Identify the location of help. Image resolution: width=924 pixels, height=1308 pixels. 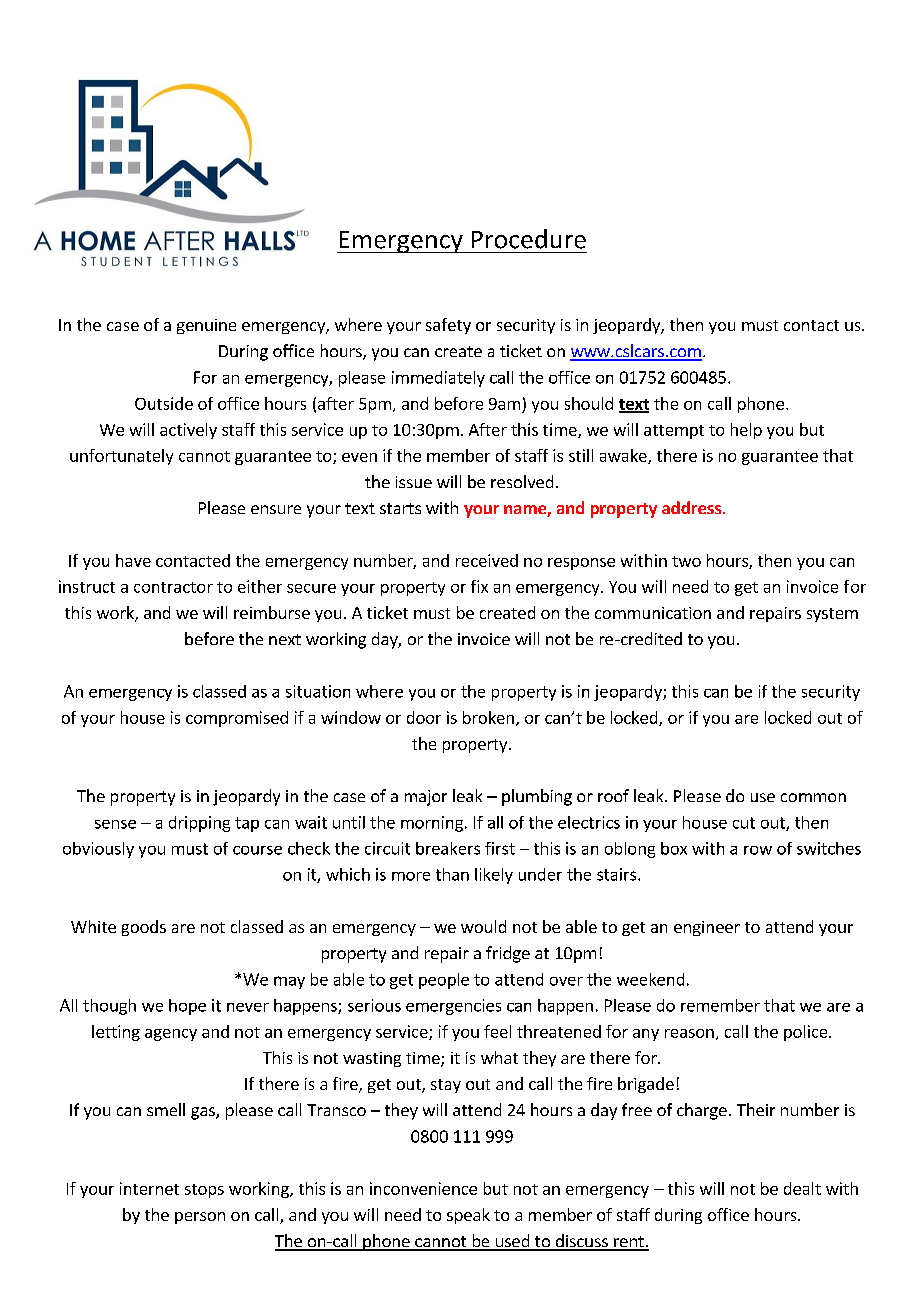
(746, 431).
